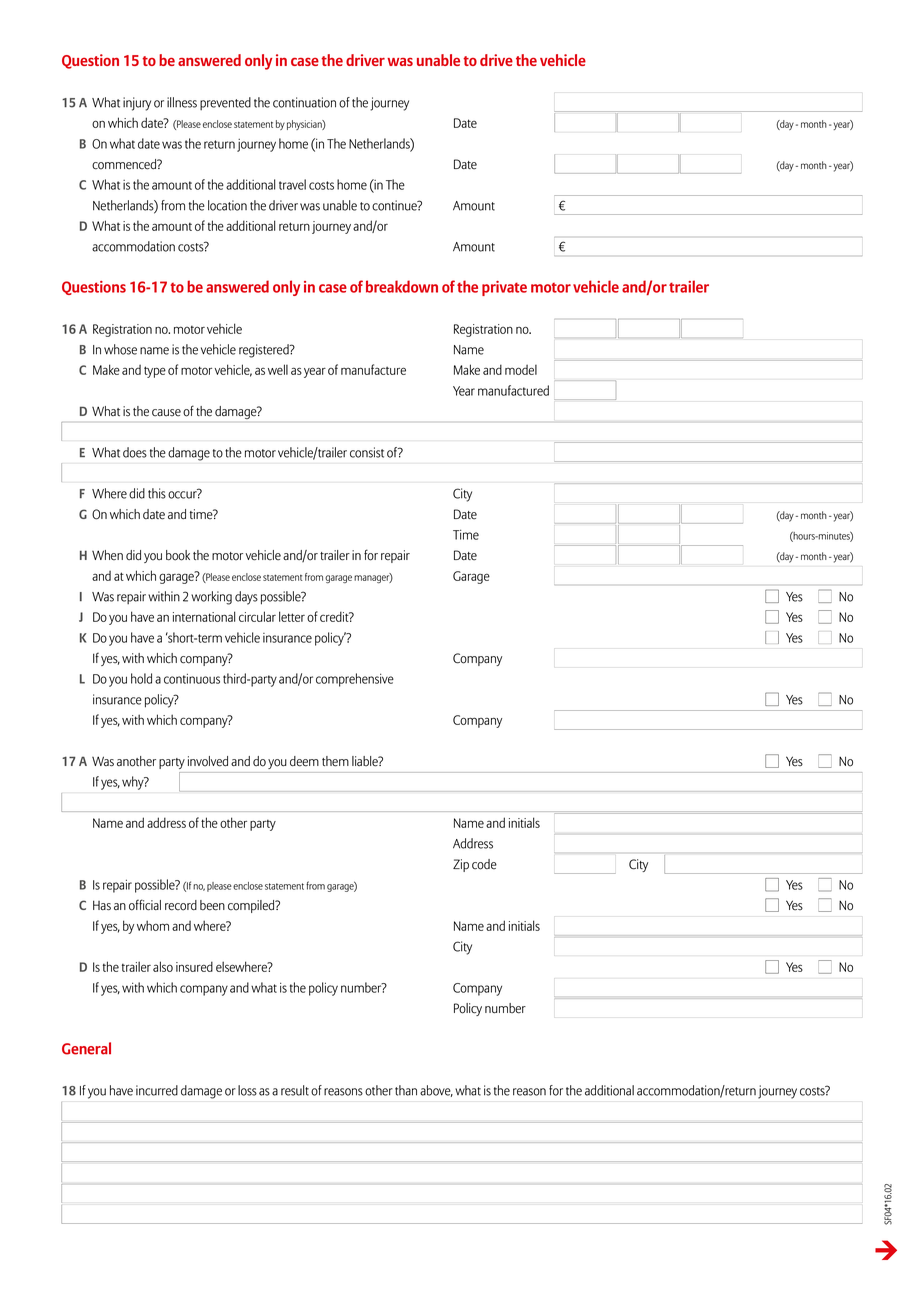 This screenshot has height=1308, width=924. What do you see at coordinates (304, 102) in the screenshot?
I see `continuation` at bounding box center [304, 102].
